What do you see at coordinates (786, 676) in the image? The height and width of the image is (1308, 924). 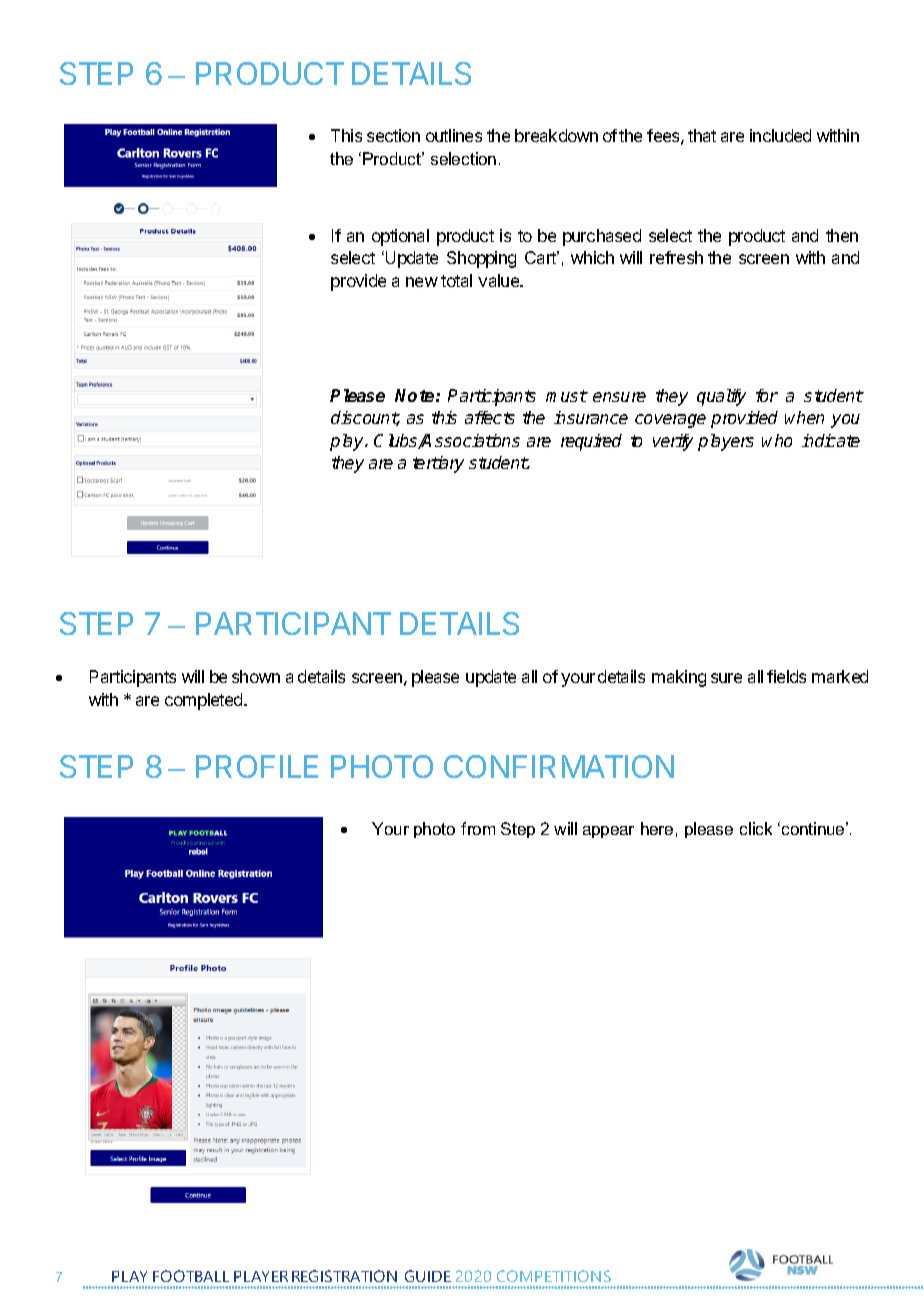 I see `fields` at bounding box center [786, 676].
